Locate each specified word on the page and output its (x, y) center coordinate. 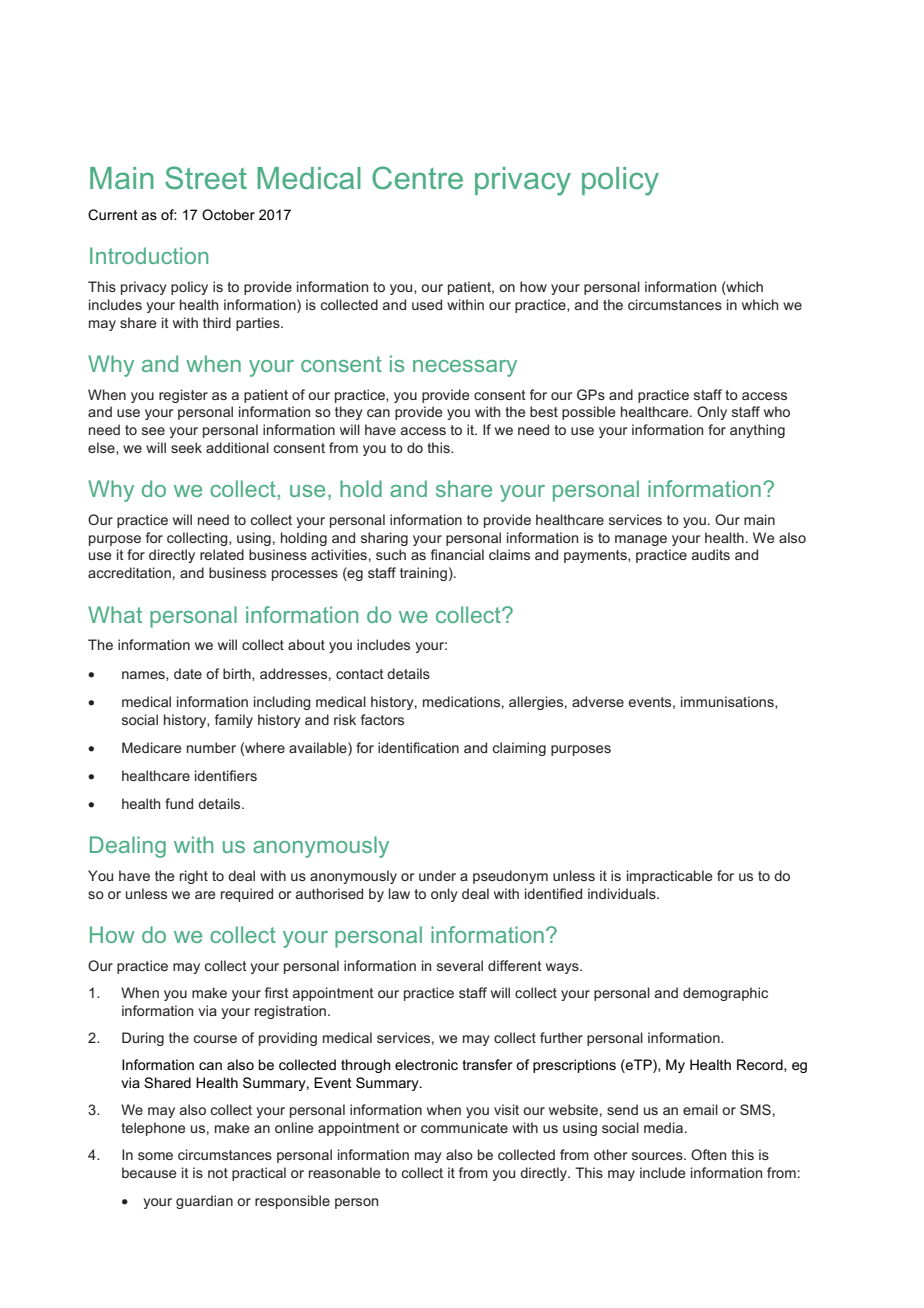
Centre (417, 178)
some (155, 1156)
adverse (598, 701)
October (228, 214)
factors (382, 719)
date (188, 673)
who (777, 411)
